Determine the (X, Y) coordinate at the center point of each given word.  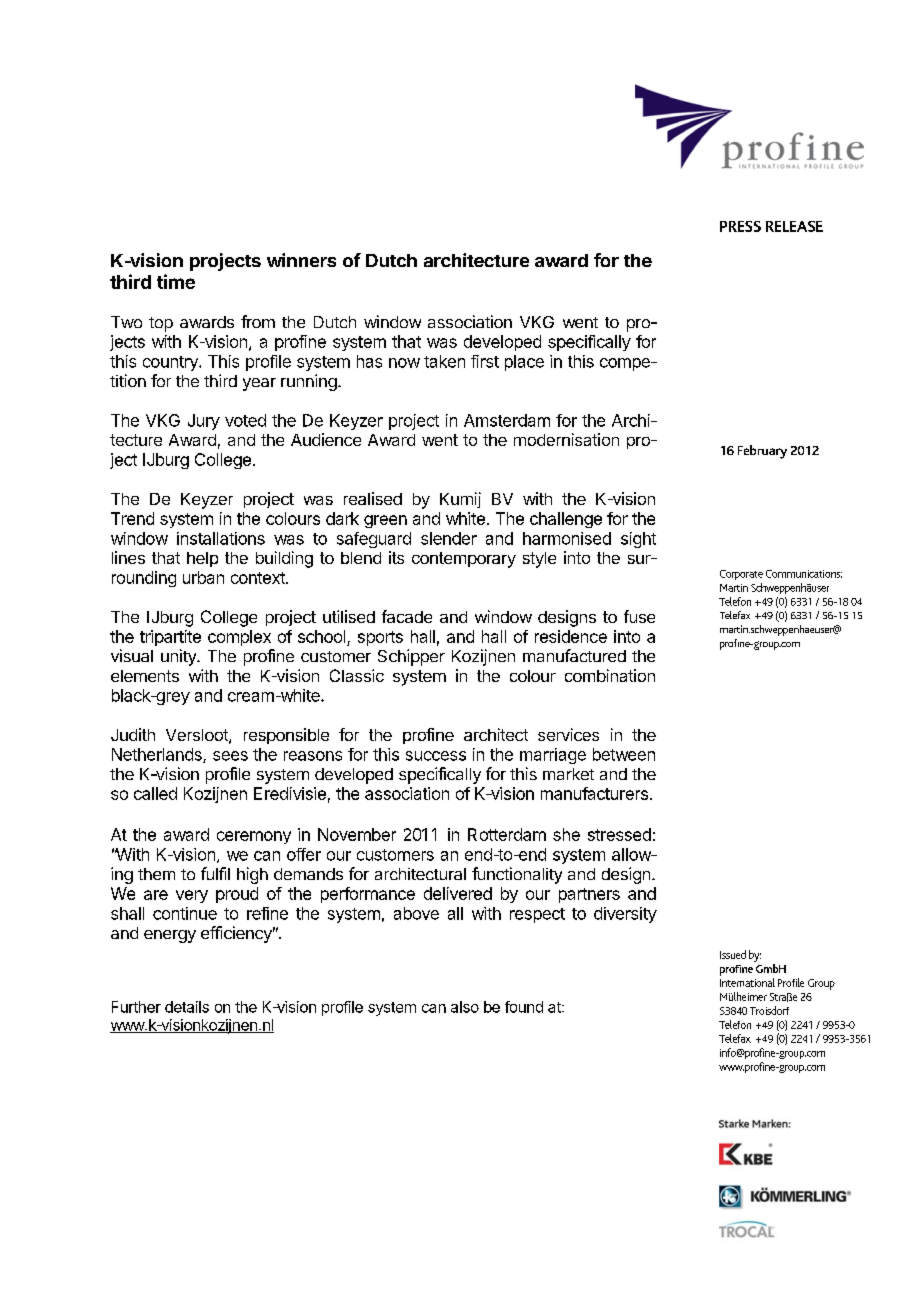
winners (301, 260)
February (762, 452)
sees (230, 756)
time (176, 281)
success (436, 756)
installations (221, 538)
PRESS (740, 226)
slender (449, 538)
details (187, 1007)
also (465, 1007)
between (624, 754)
